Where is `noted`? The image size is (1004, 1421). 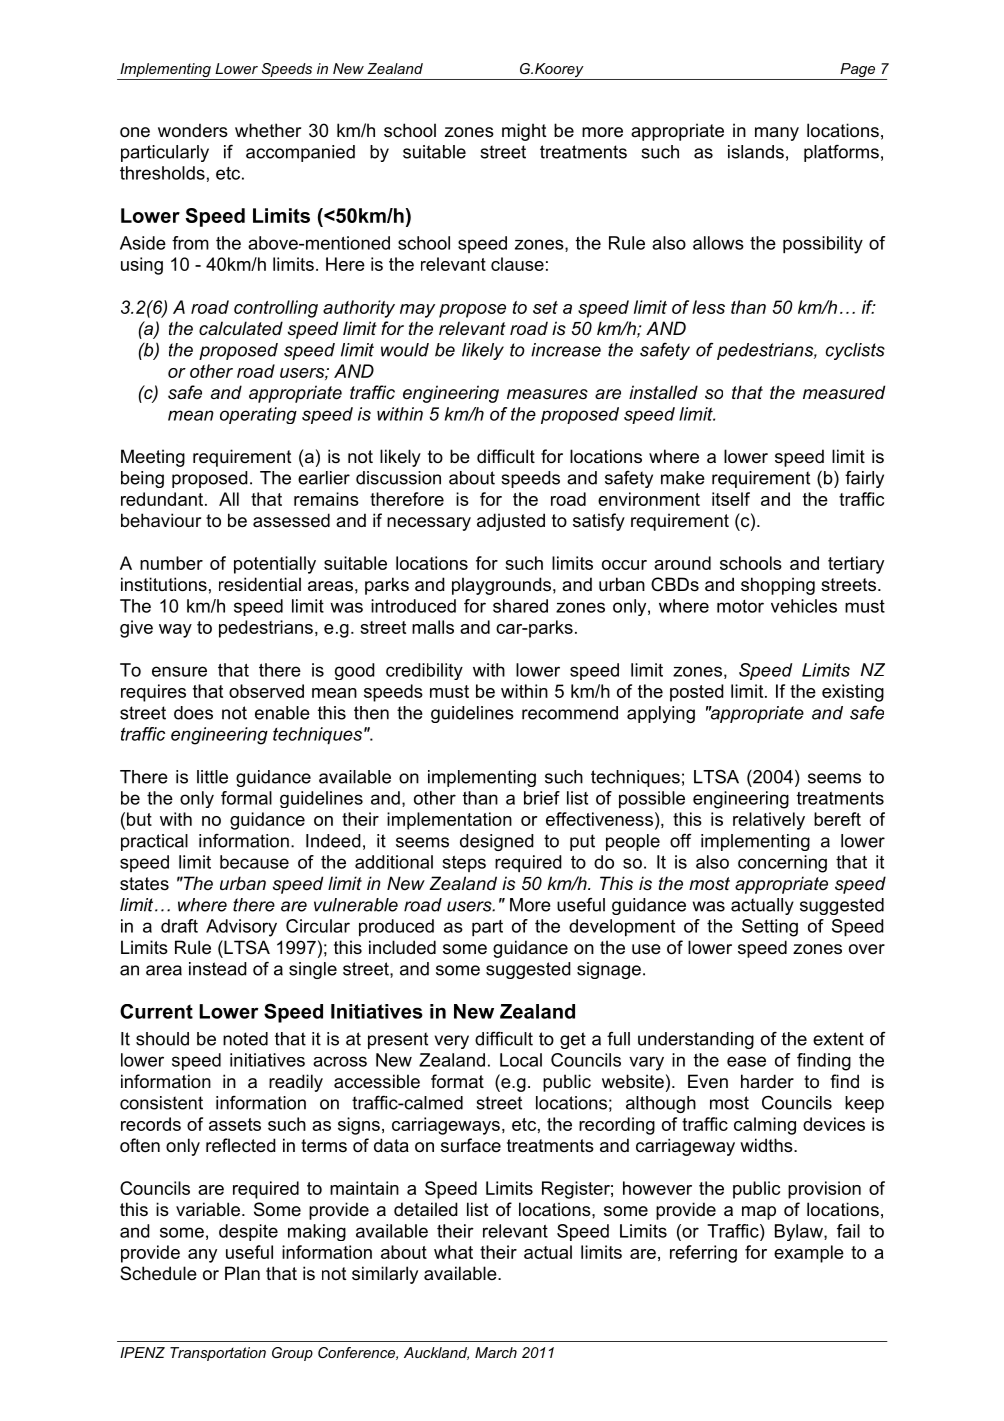 noted is located at coordinates (245, 1039).
